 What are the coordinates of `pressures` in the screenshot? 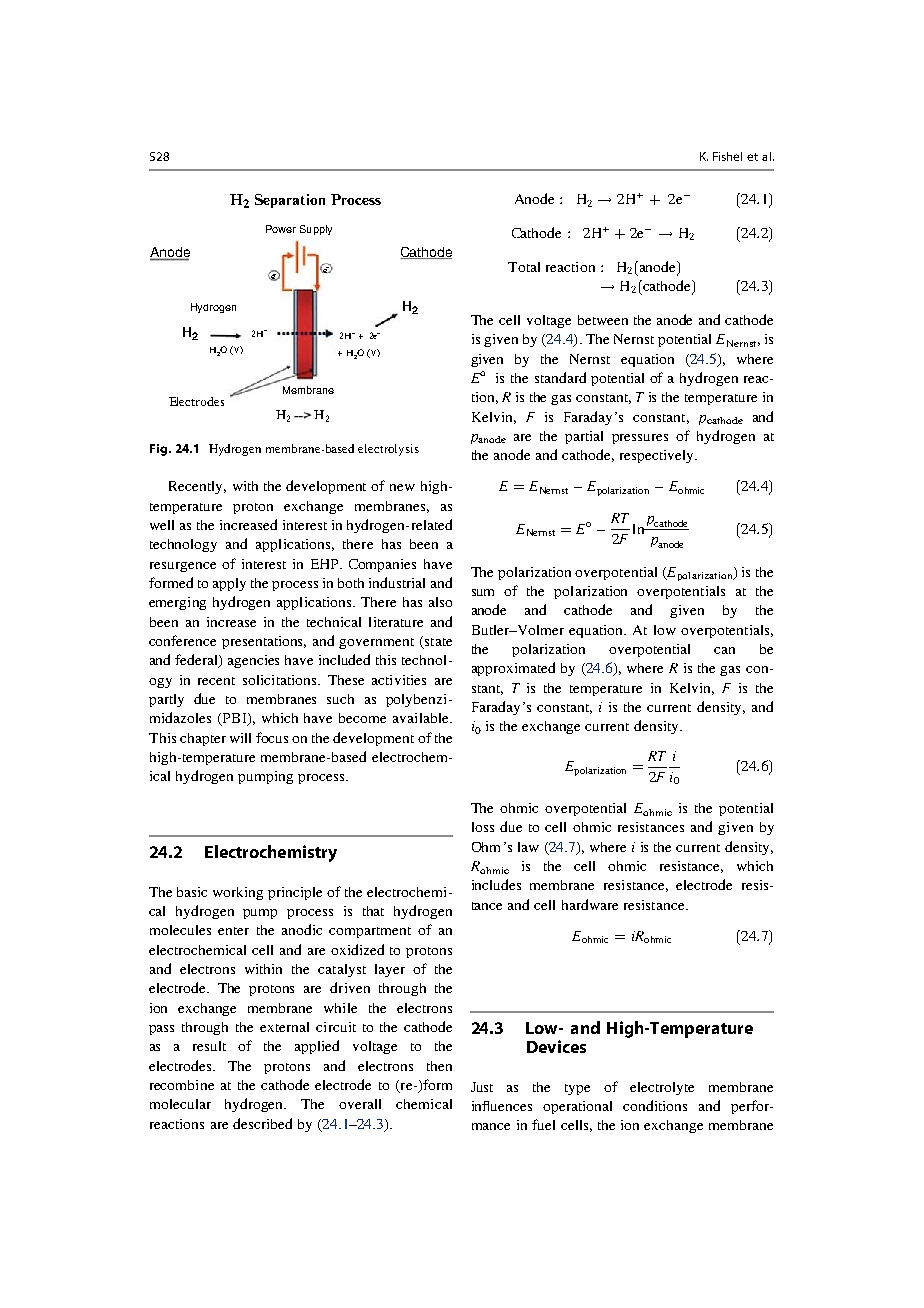 It's located at (640, 439).
